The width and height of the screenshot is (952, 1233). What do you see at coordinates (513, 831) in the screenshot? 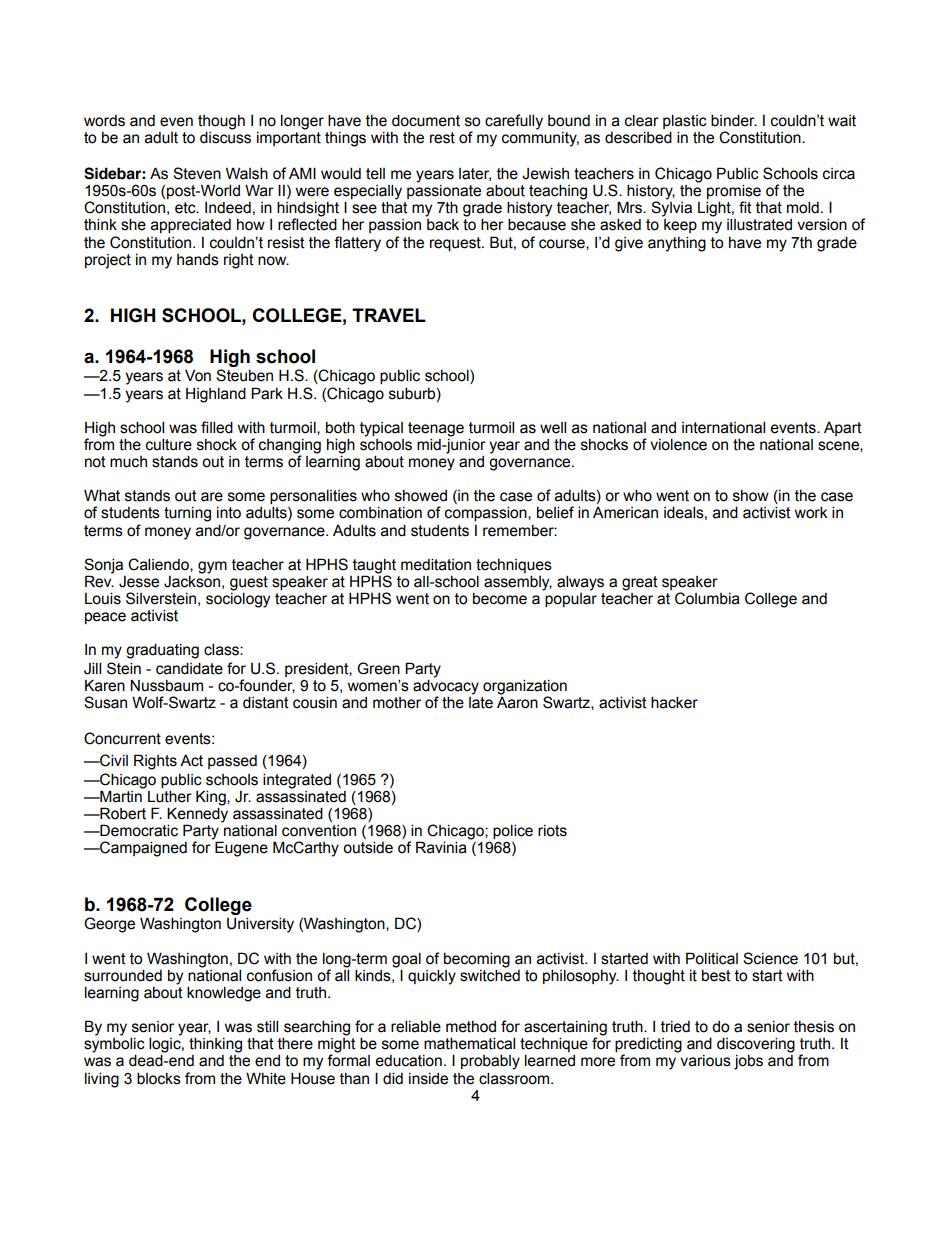
I see `police` at bounding box center [513, 831].
